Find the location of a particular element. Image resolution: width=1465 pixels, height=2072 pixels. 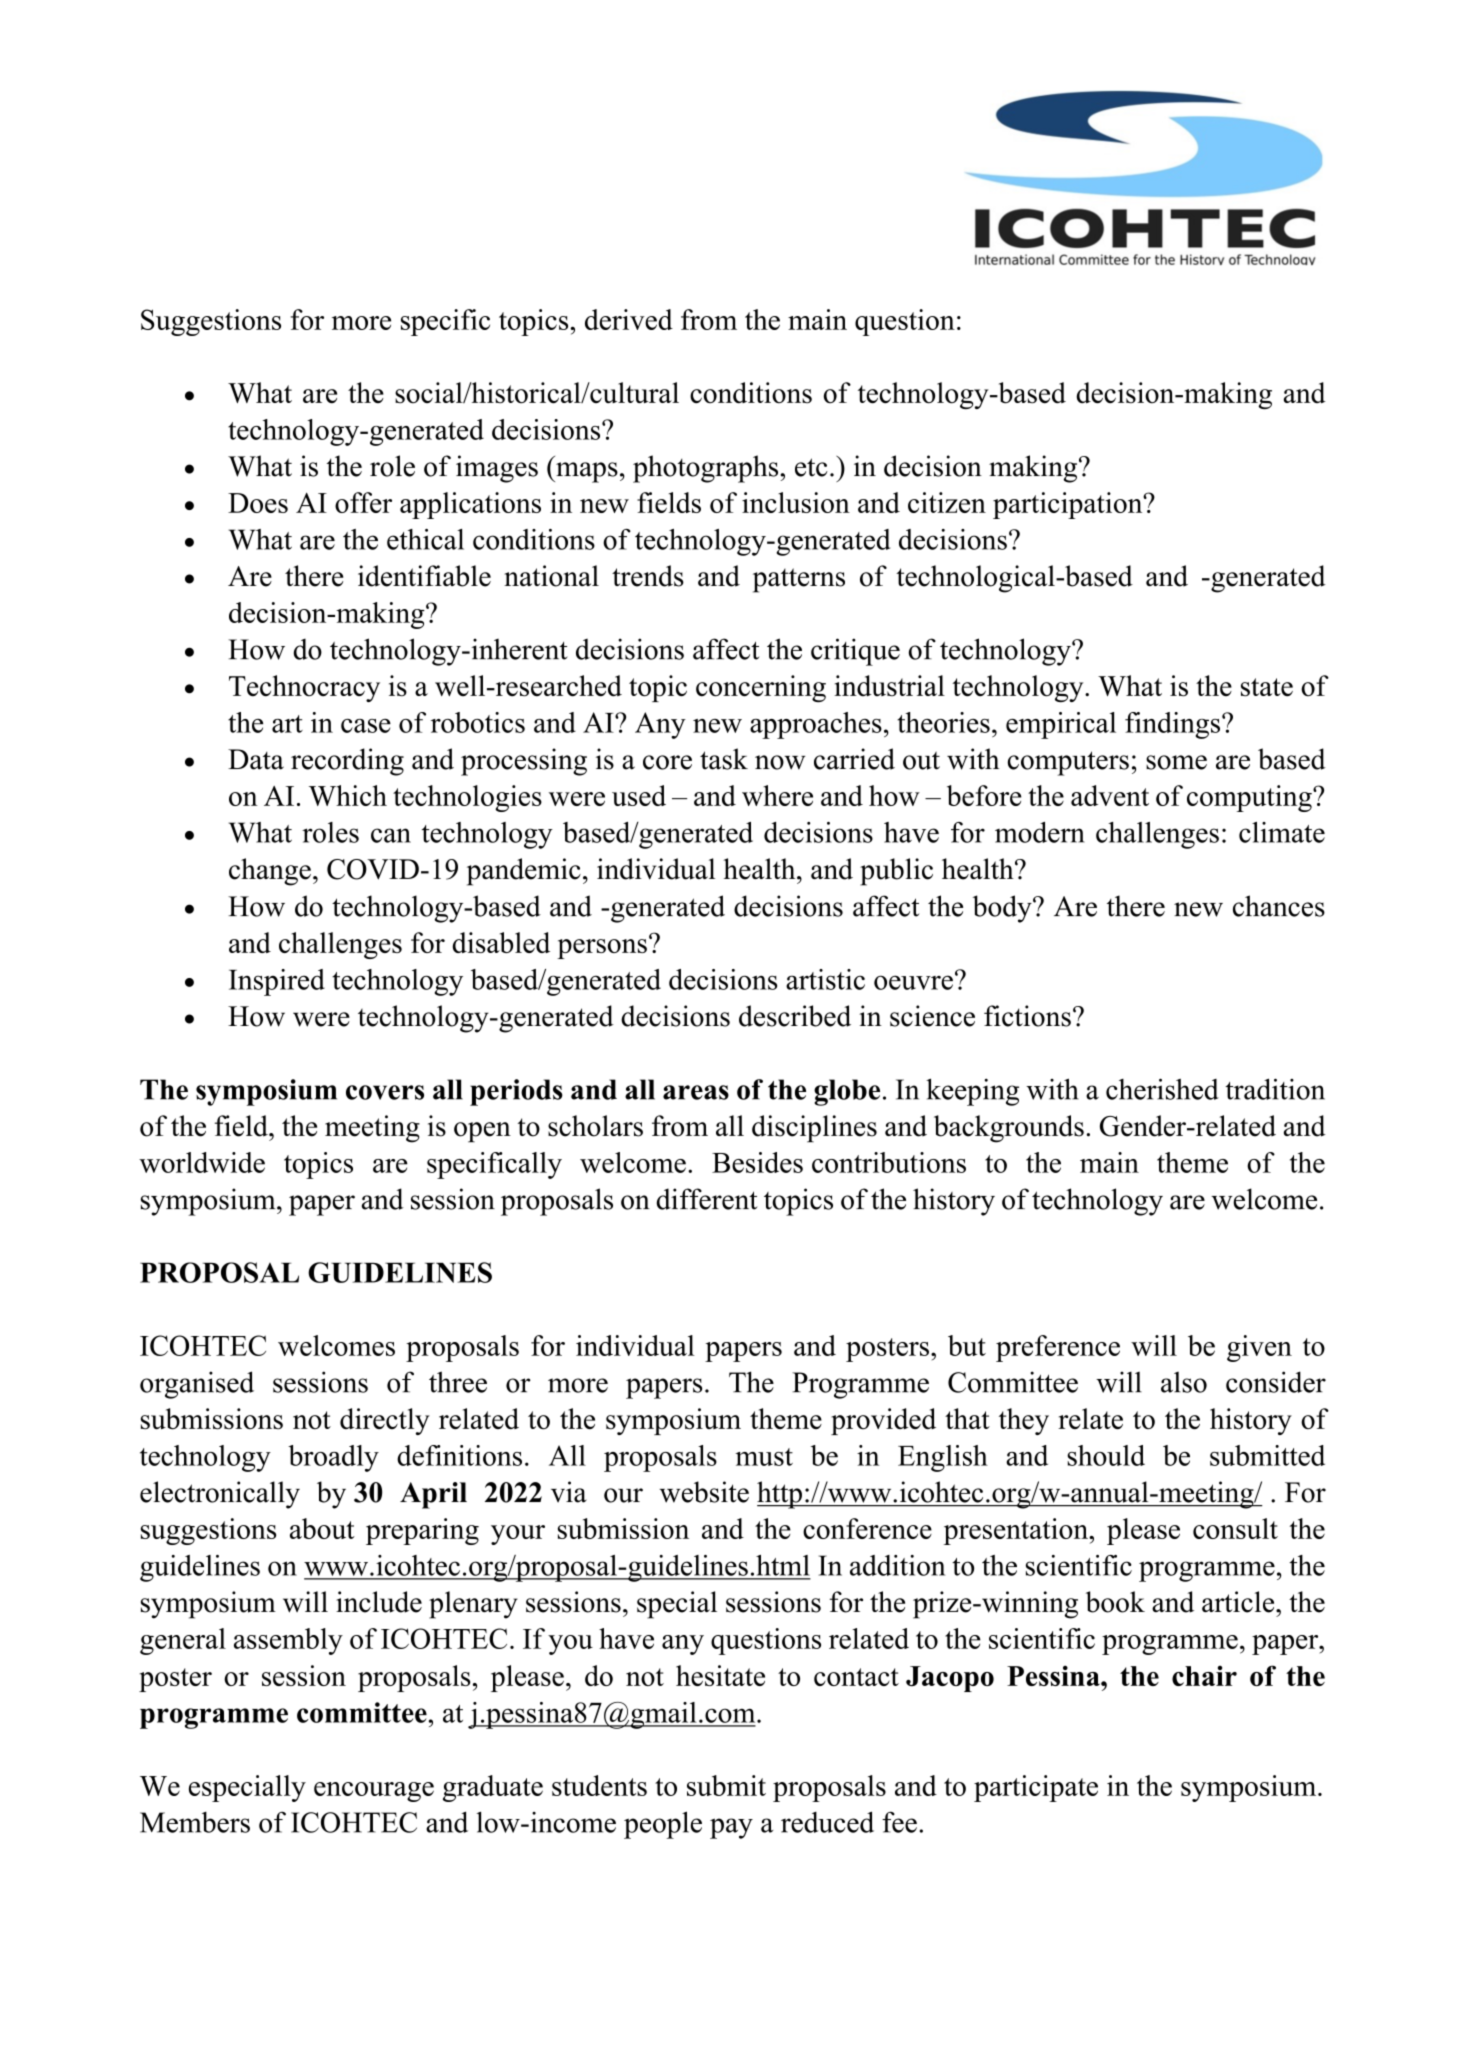

derived is located at coordinates (629, 319).
